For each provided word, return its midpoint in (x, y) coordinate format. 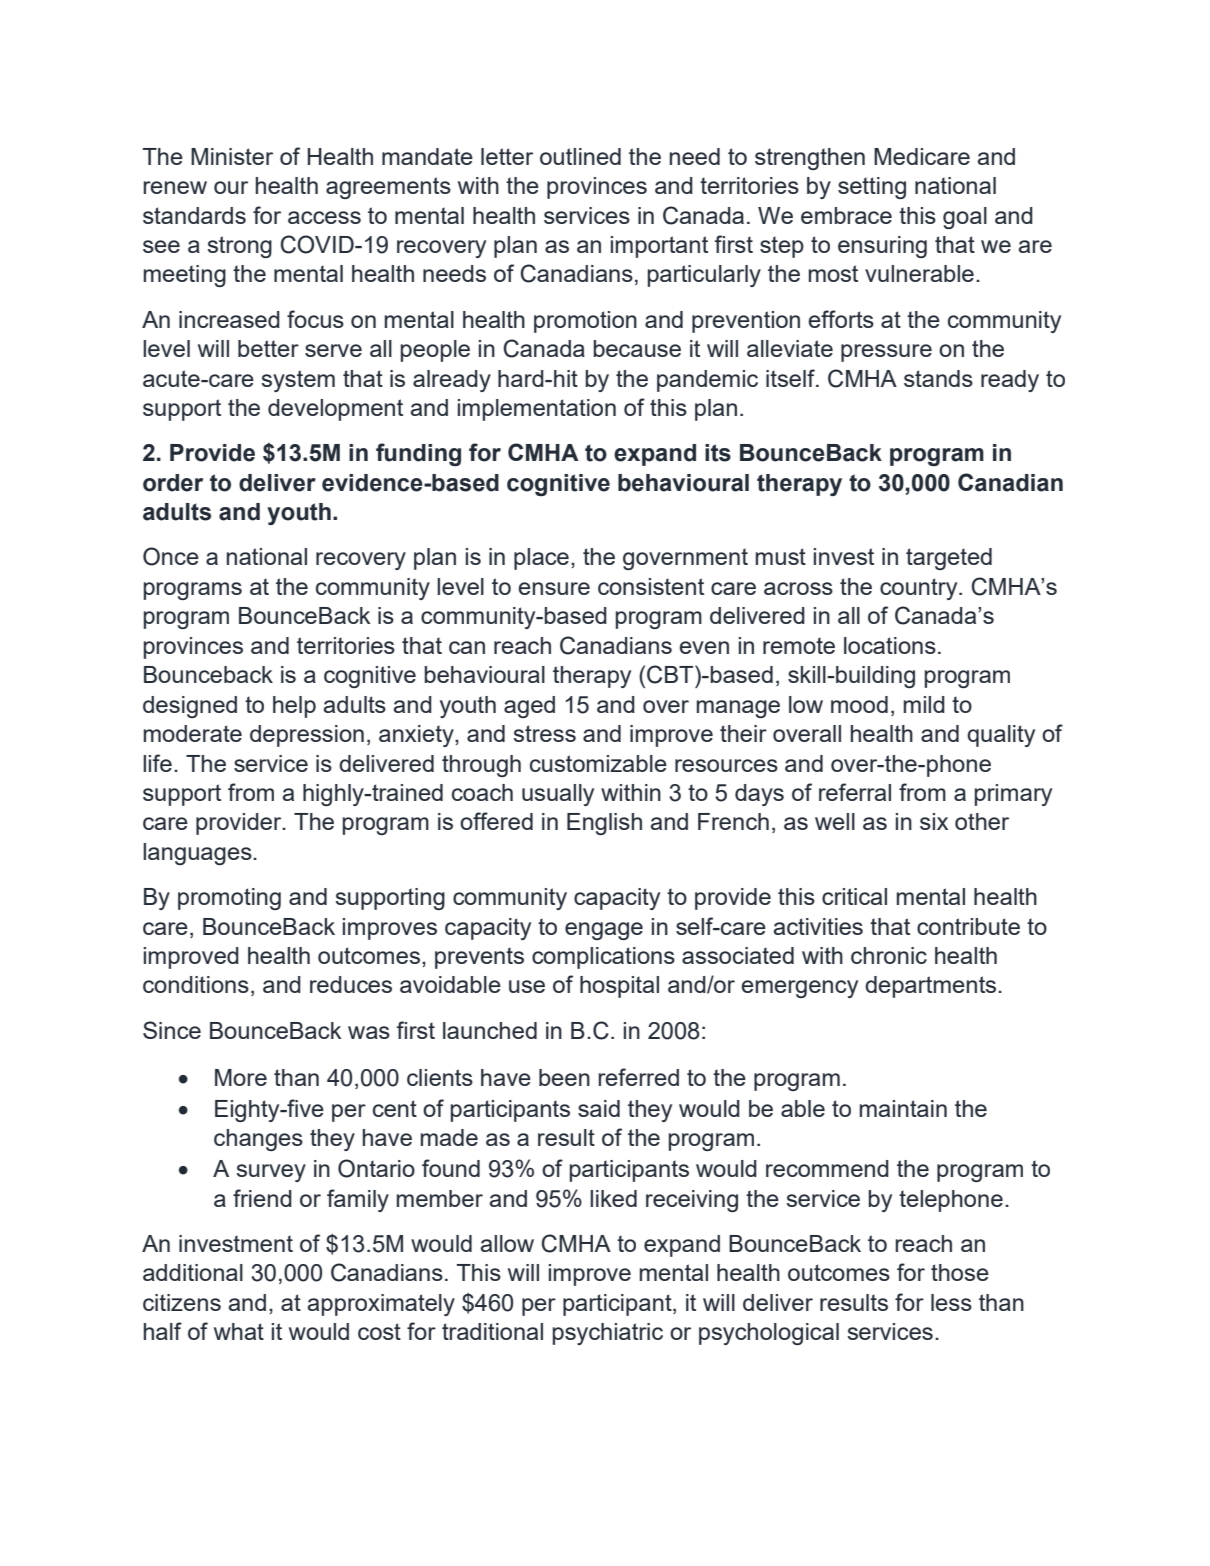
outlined (580, 156)
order (173, 483)
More (241, 1077)
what (239, 1331)
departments (932, 987)
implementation (537, 410)
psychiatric (608, 1334)
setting (872, 188)
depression (307, 736)
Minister (232, 156)
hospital (619, 987)
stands (938, 378)
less (951, 1302)
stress (545, 733)
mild (924, 704)
